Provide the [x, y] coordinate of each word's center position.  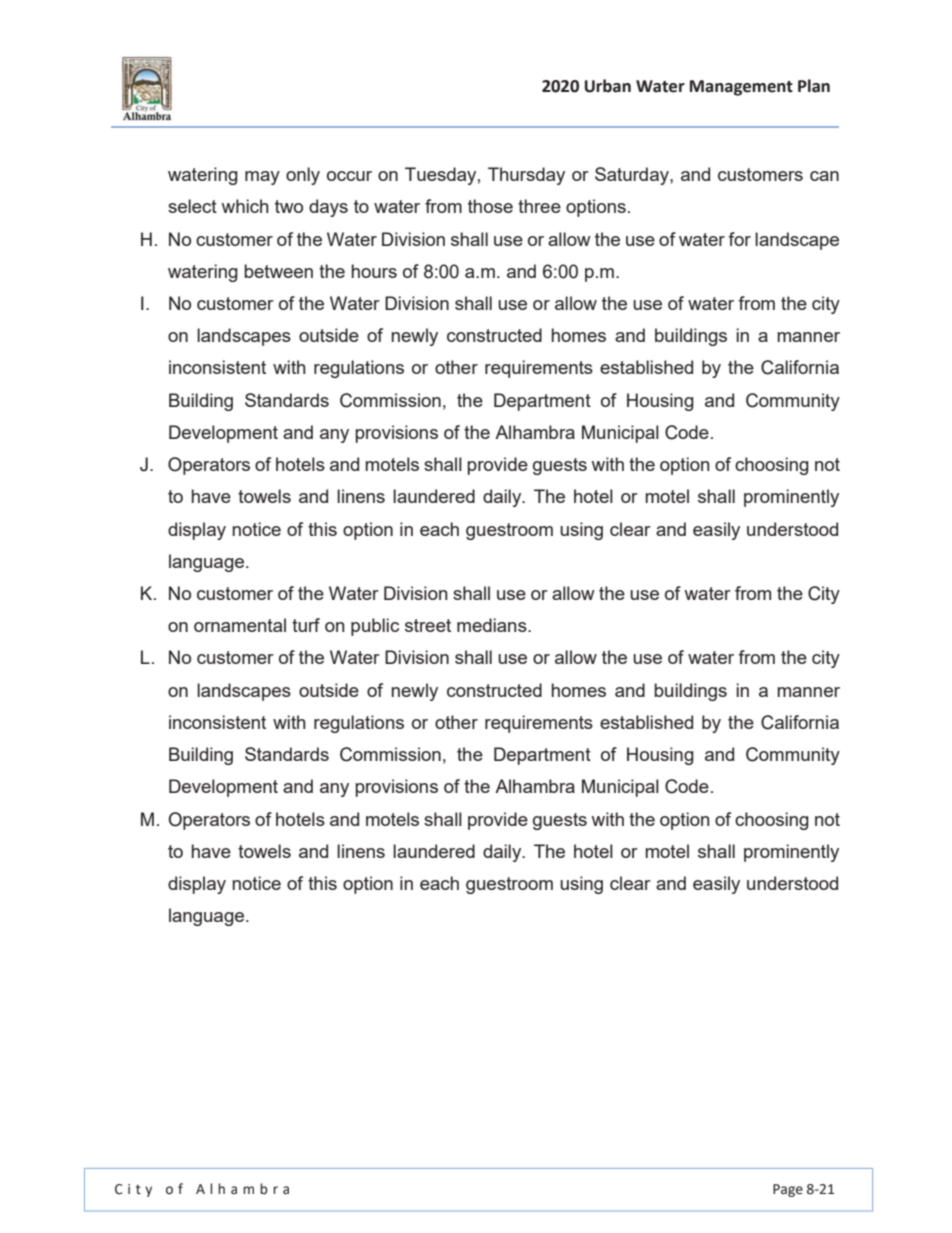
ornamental [240, 625]
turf [306, 625]
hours [374, 271]
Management [741, 88]
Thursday [526, 176]
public [375, 627]
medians [493, 625]
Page [788, 1190]
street [428, 625]
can [824, 176]
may [262, 178]
